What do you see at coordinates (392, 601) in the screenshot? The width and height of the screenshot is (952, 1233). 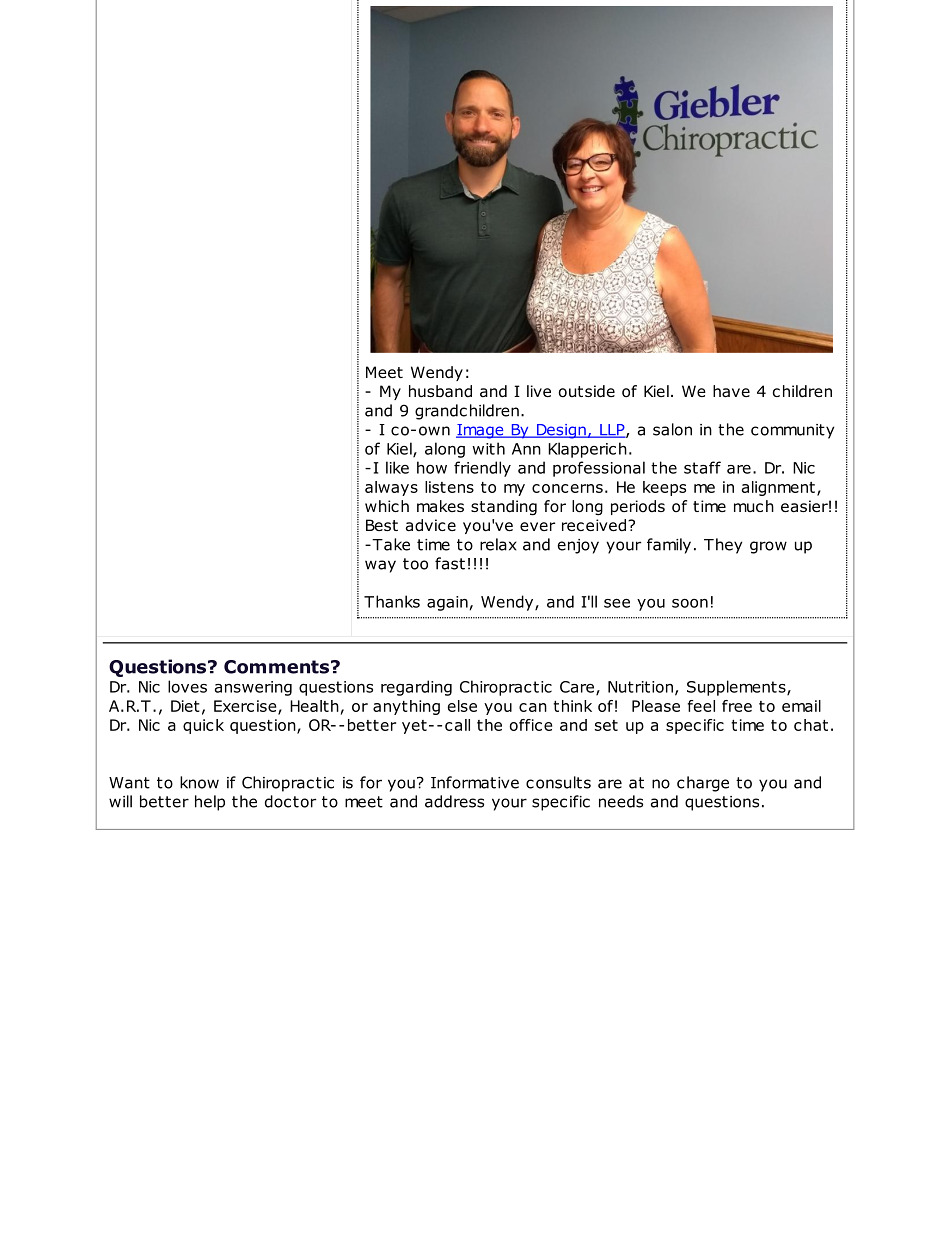 I see `Thanks` at bounding box center [392, 601].
